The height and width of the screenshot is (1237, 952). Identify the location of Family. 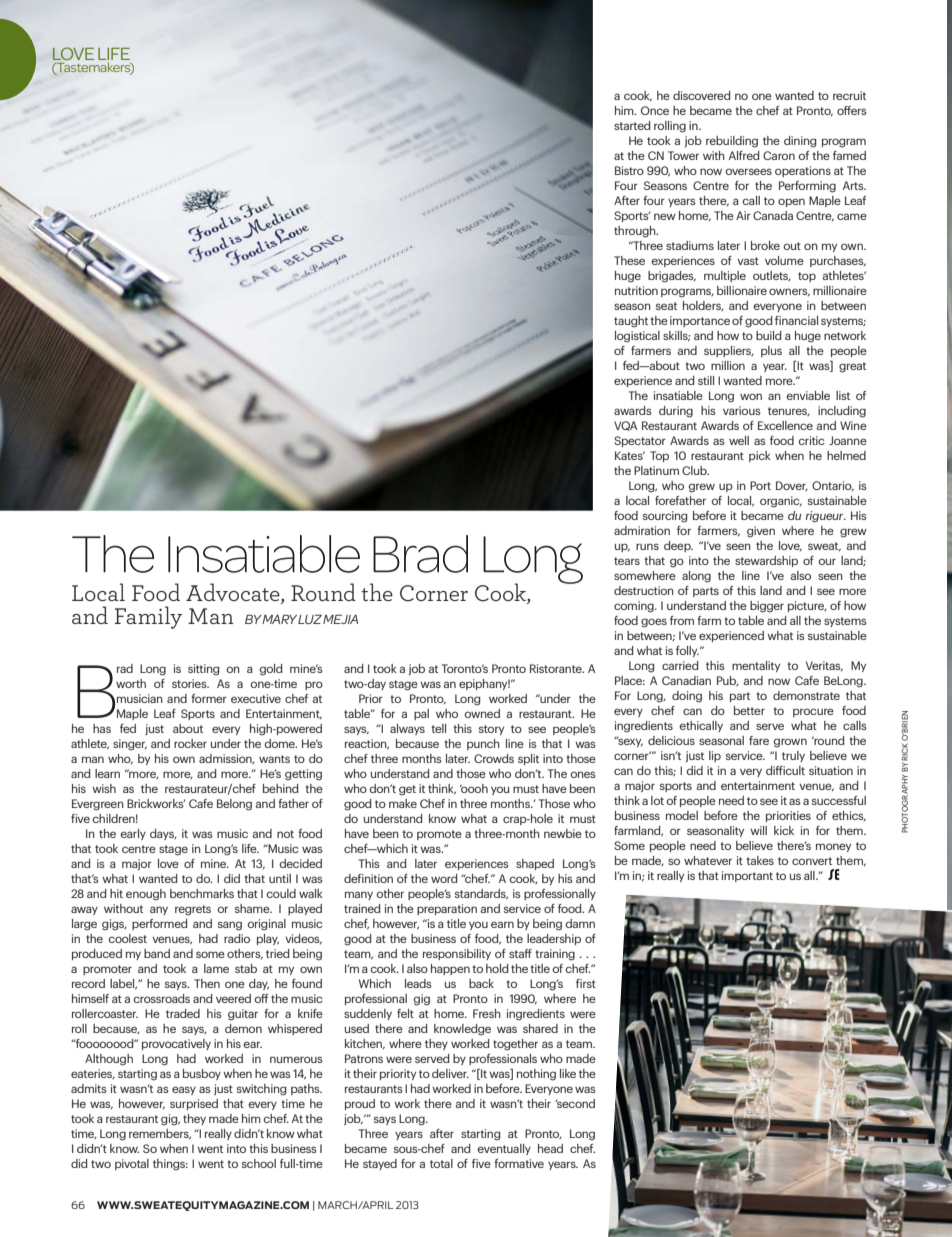
(148, 617).
